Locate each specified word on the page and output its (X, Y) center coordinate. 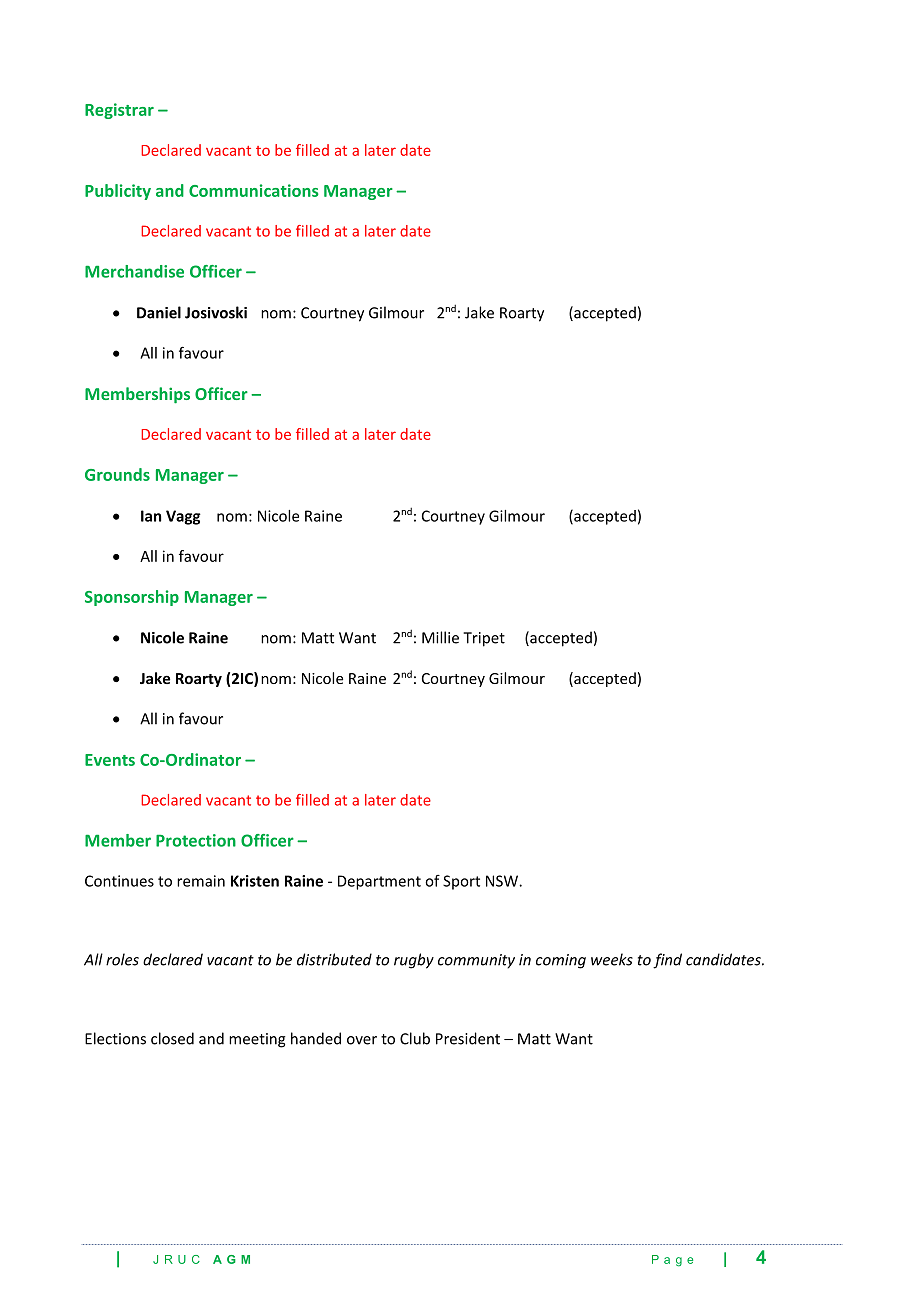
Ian (151, 516)
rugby (414, 961)
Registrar (119, 111)
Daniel (159, 312)
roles (122, 959)
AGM (231, 1259)
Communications (254, 190)
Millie (440, 637)
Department (379, 882)
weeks (612, 959)
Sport (461, 882)
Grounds (117, 474)
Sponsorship (132, 598)
